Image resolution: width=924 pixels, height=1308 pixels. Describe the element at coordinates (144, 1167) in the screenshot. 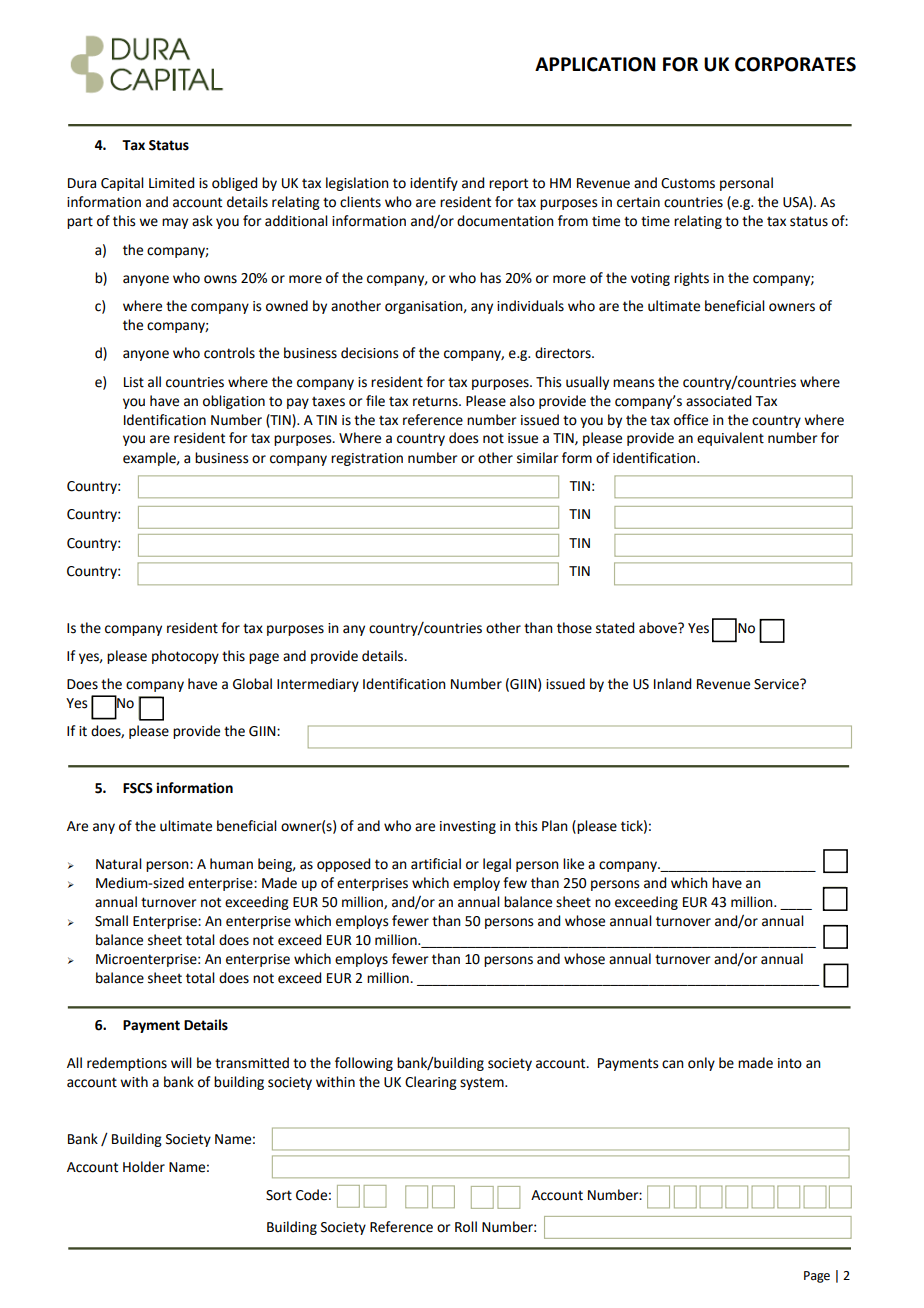

I see `Holder` at that location.
